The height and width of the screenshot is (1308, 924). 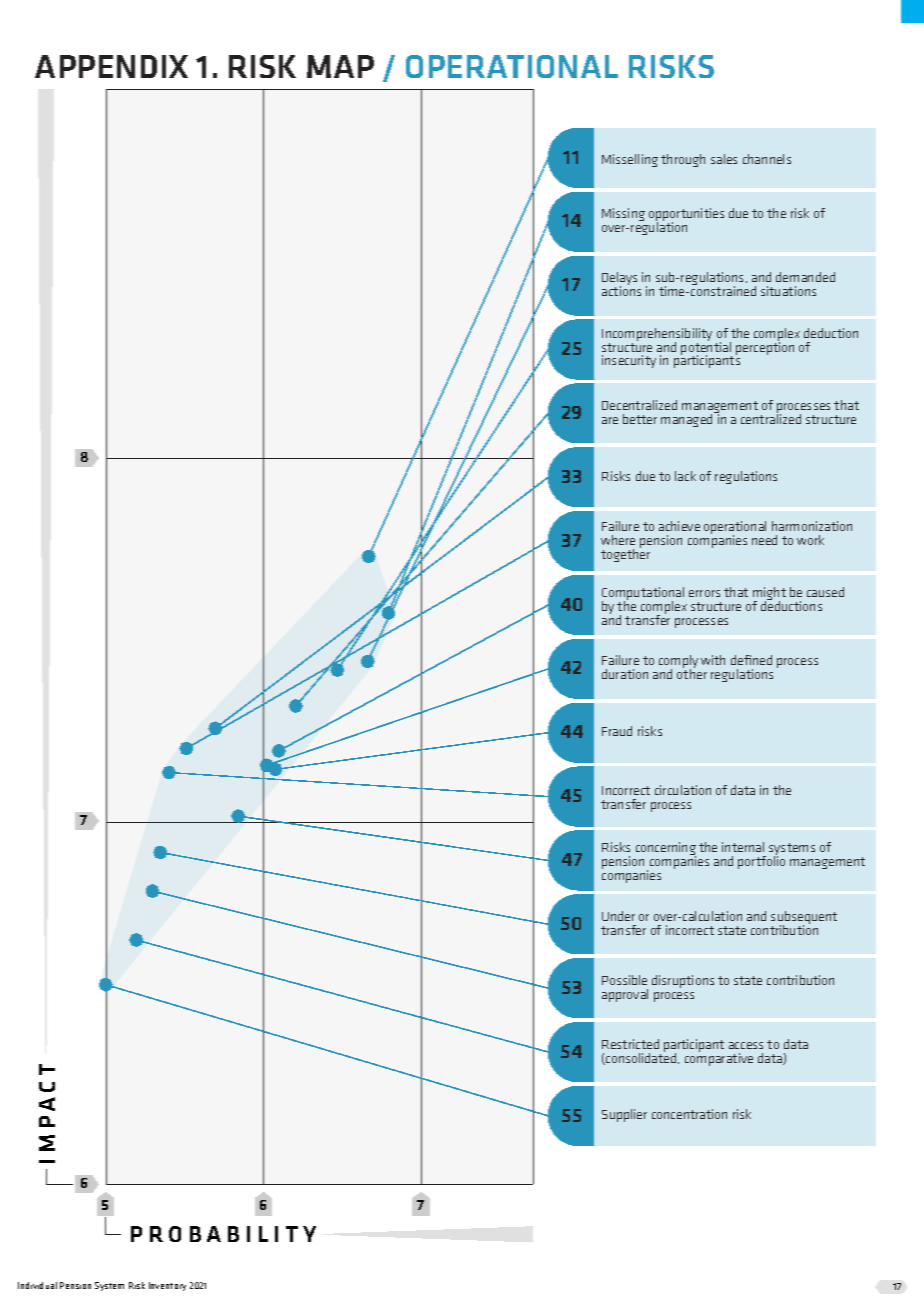 I want to click on internal, so click(x=743, y=847).
